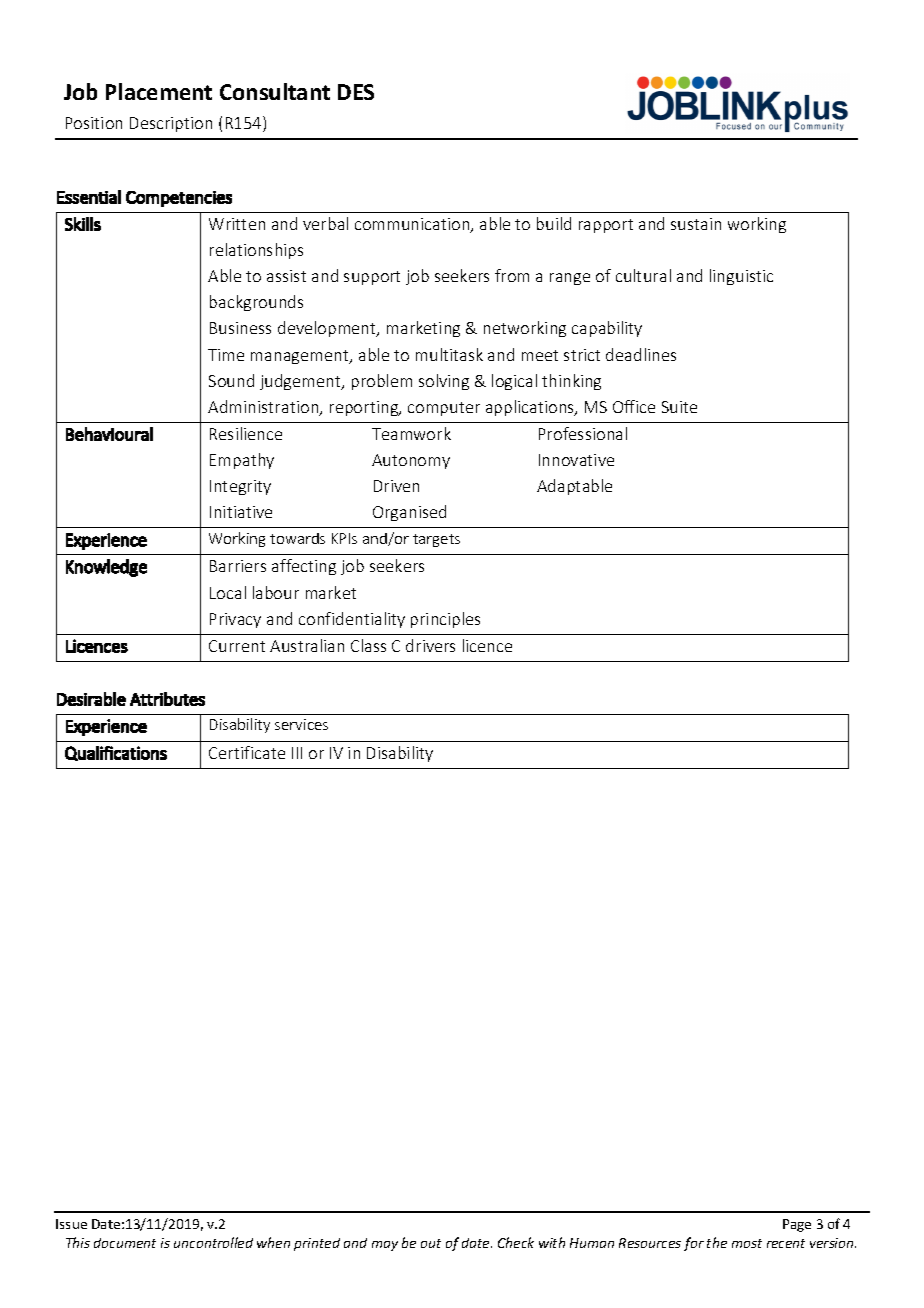 The image size is (924, 1308). What do you see at coordinates (696, 224) in the screenshot?
I see `sustain` at bounding box center [696, 224].
